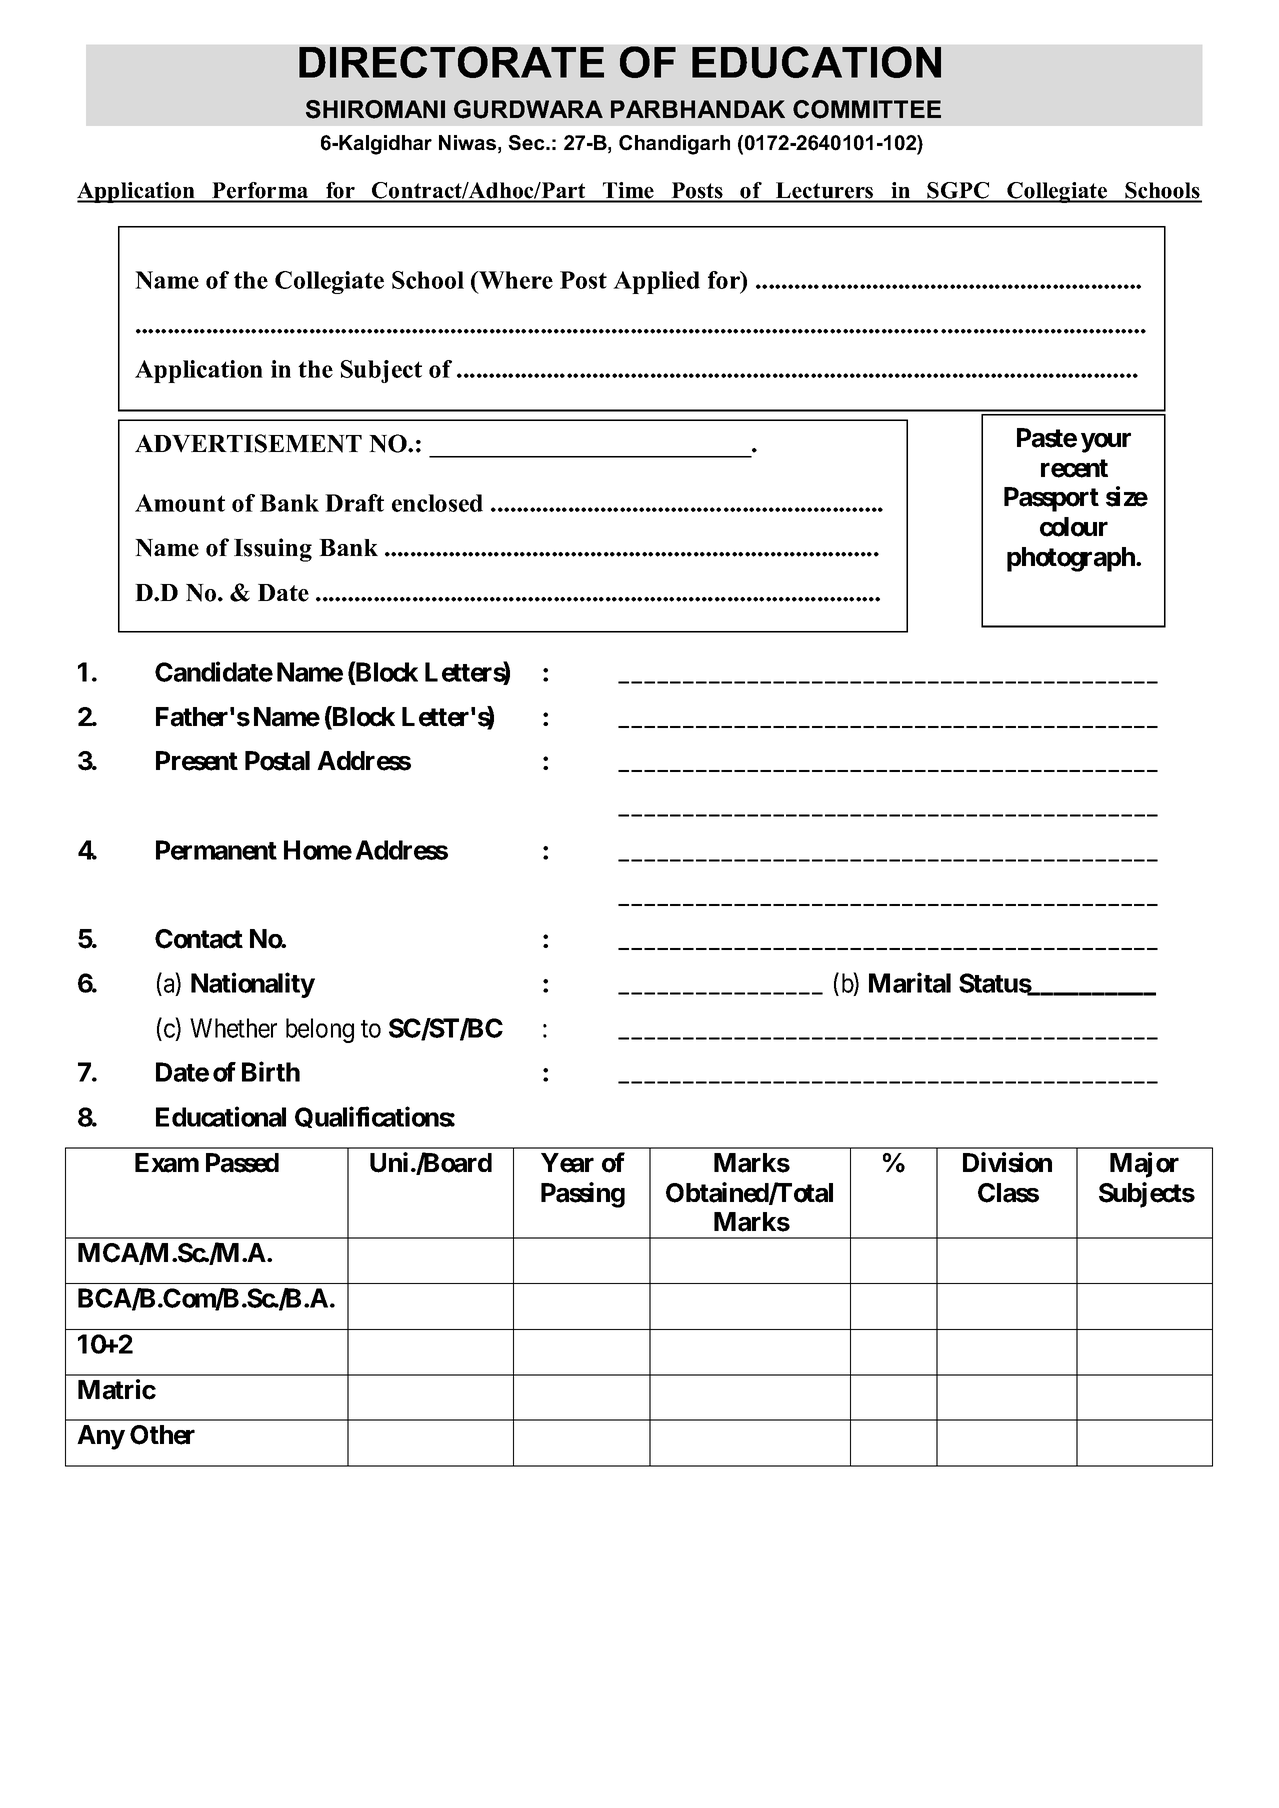 The width and height of the screenshot is (1279, 1808). Describe the element at coordinates (1007, 1162) in the screenshot. I see `Division` at that location.
